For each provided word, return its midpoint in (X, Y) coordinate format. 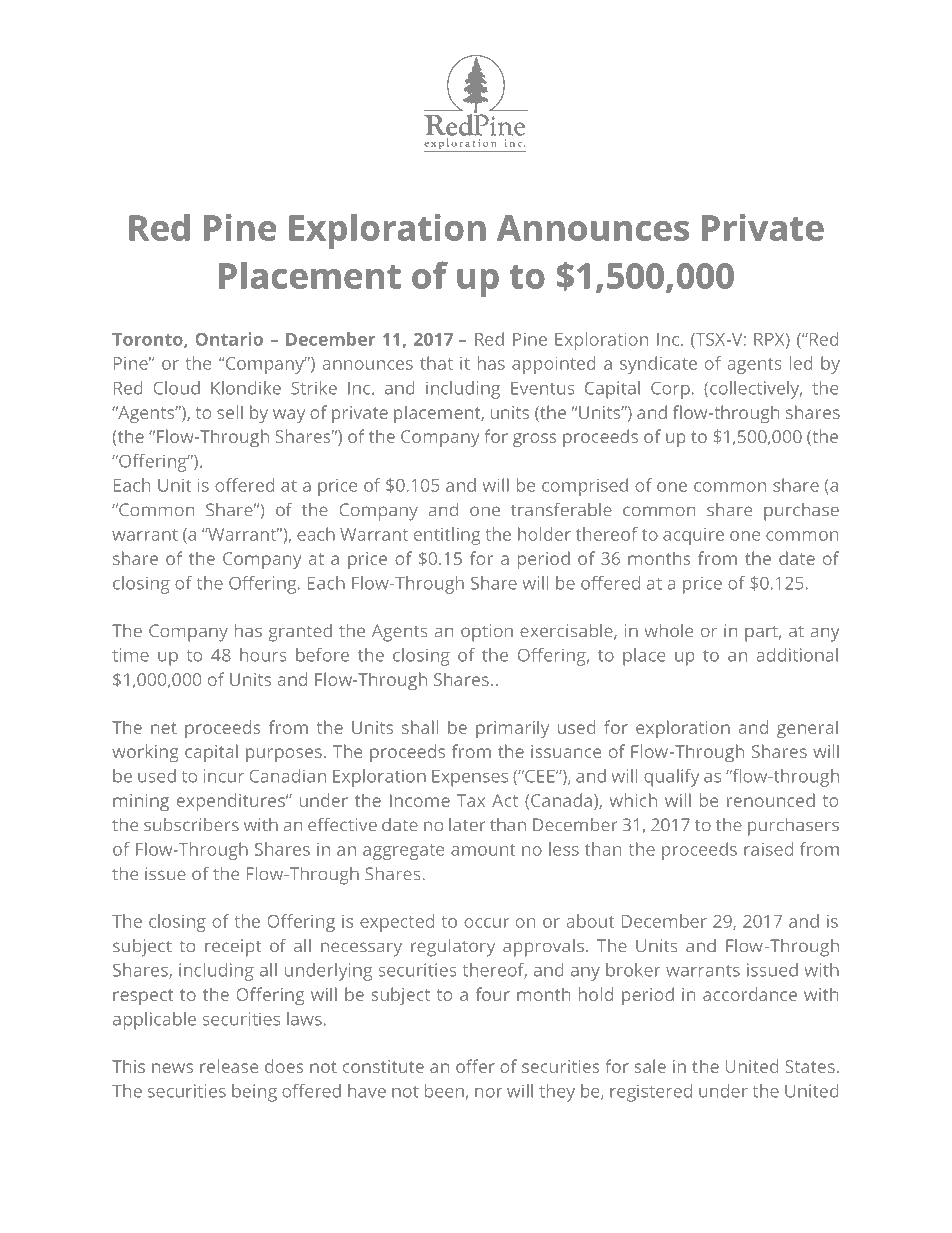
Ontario (229, 339)
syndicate (658, 365)
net (164, 728)
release (229, 1066)
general (807, 729)
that (436, 363)
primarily (512, 729)
